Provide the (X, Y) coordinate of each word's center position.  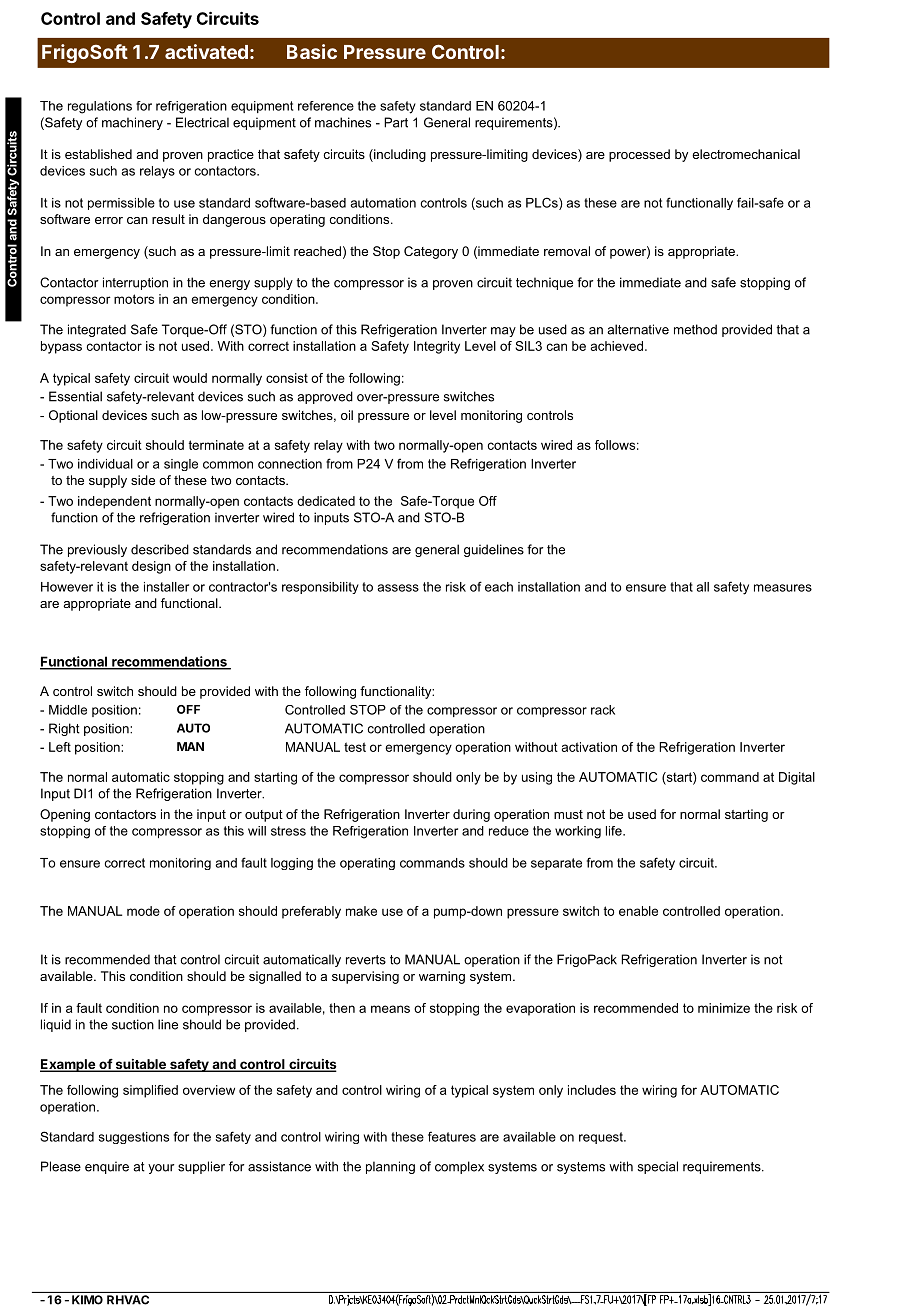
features (452, 1136)
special (658, 1167)
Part (396, 122)
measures (783, 588)
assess (398, 588)
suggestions (134, 1138)
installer (166, 587)
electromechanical (746, 154)
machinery (132, 123)
